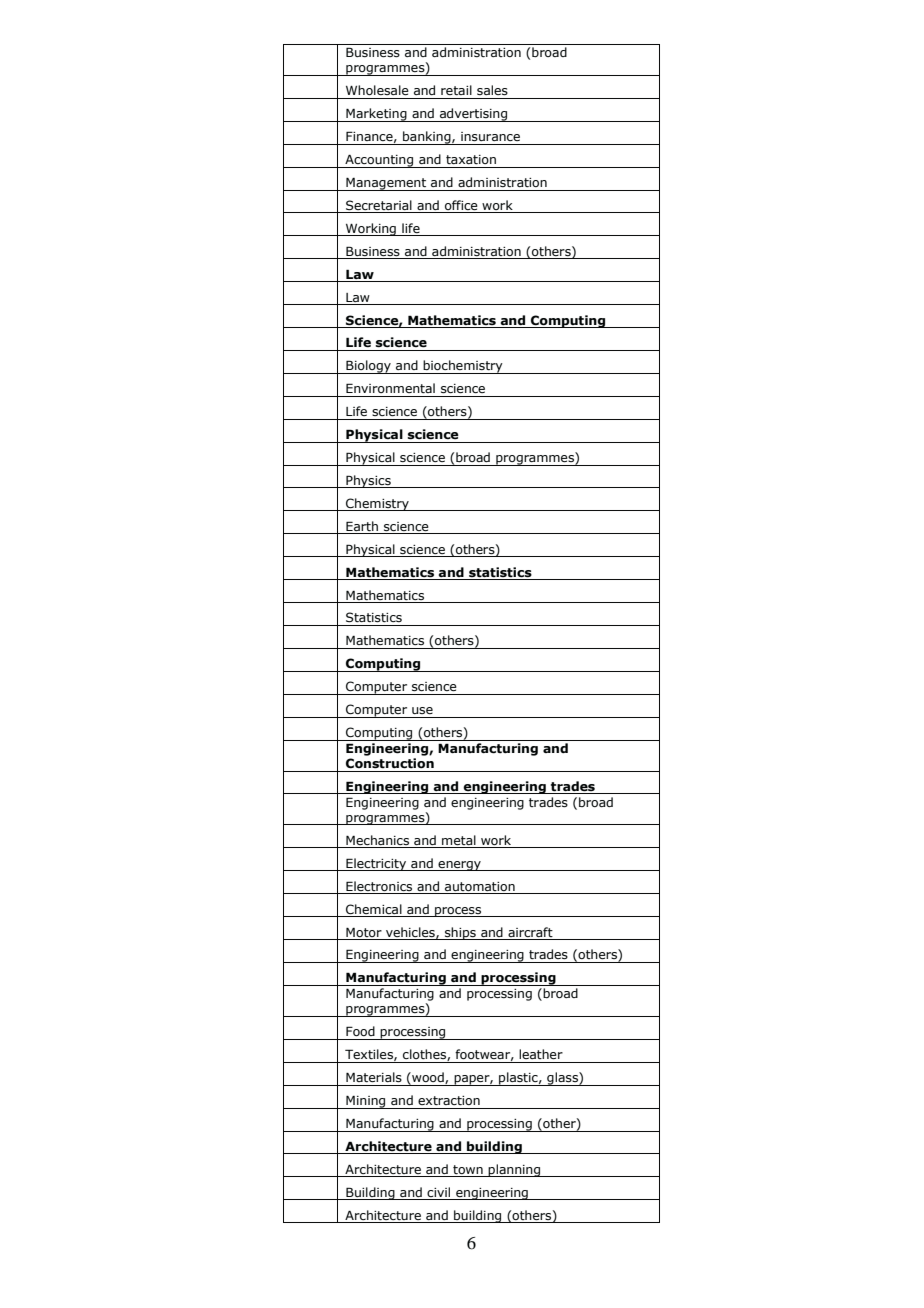 This image has height=1308, width=924. I want to click on sales, so click(492, 90).
